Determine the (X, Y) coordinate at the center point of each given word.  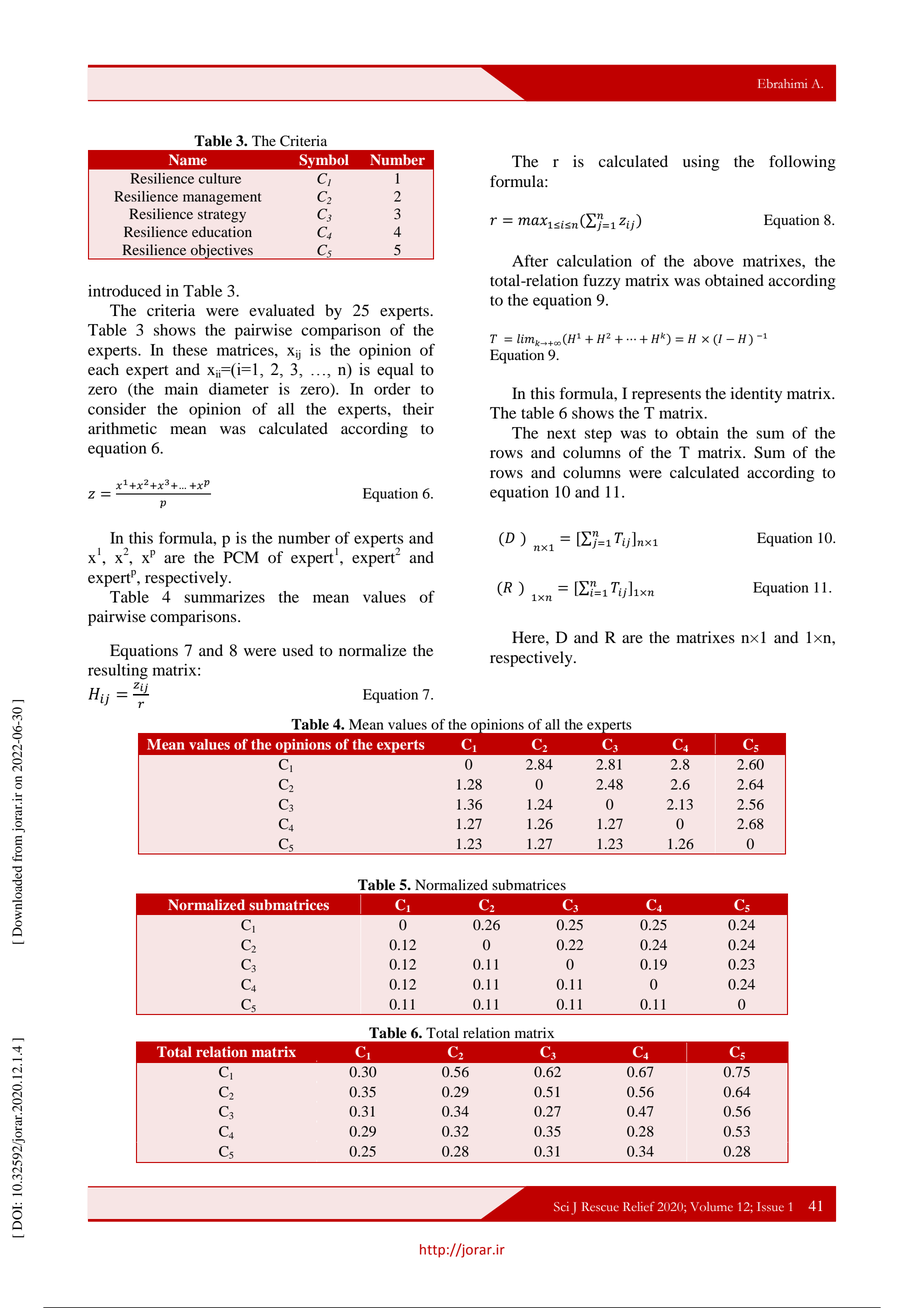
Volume (711, 1207)
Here (529, 637)
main (181, 389)
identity (756, 395)
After (530, 260)
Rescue (600, 1207)
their (418, 409)
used (297, 650)
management (222, 199)
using (701, 163)
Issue (770, 1207)
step (598, 436)
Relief (639, 1207)
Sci (561, 1207)
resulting (118, 672)
